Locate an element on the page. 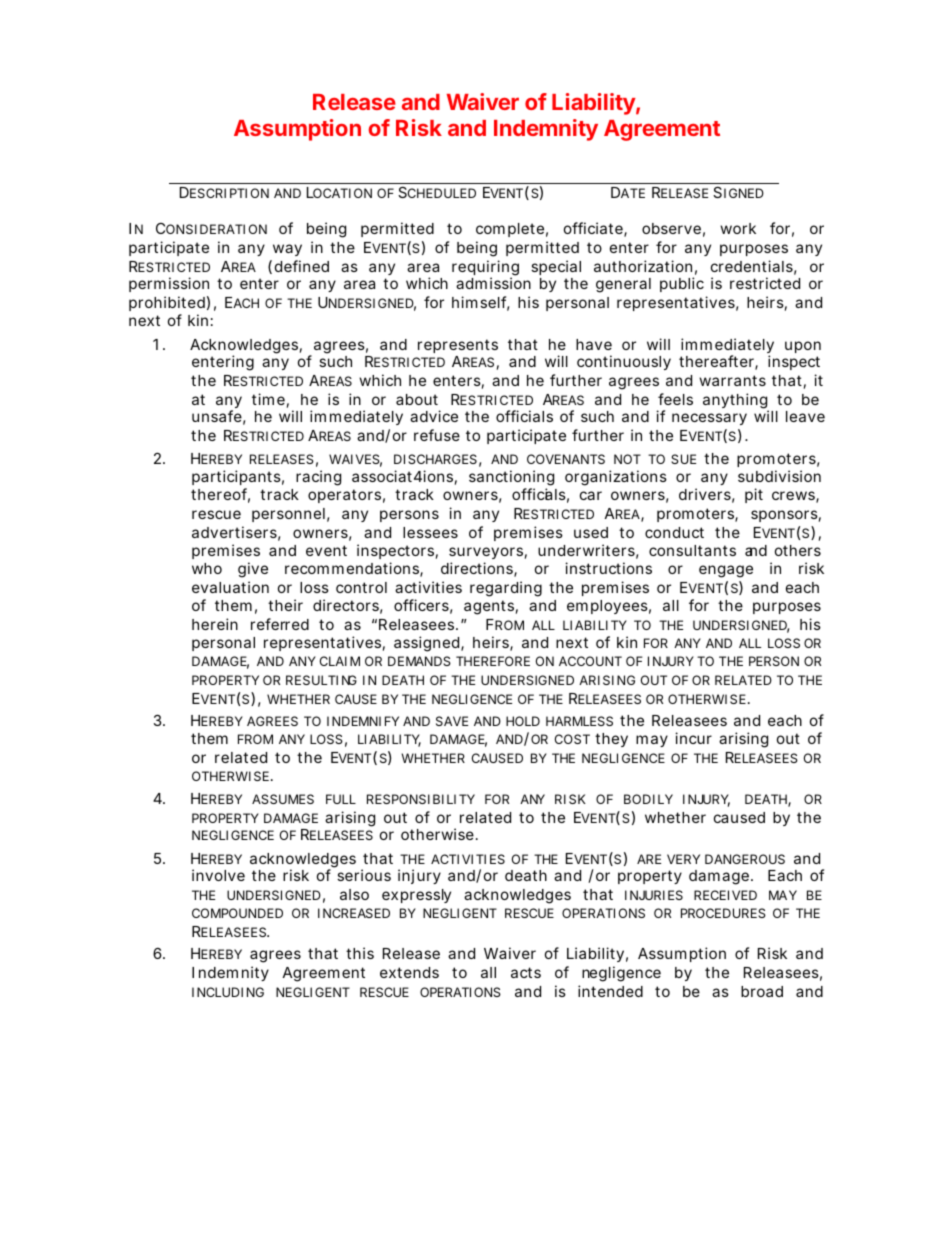 This image has width=952, height=1233. INCLUDING is located at coordinates (228, 992).
